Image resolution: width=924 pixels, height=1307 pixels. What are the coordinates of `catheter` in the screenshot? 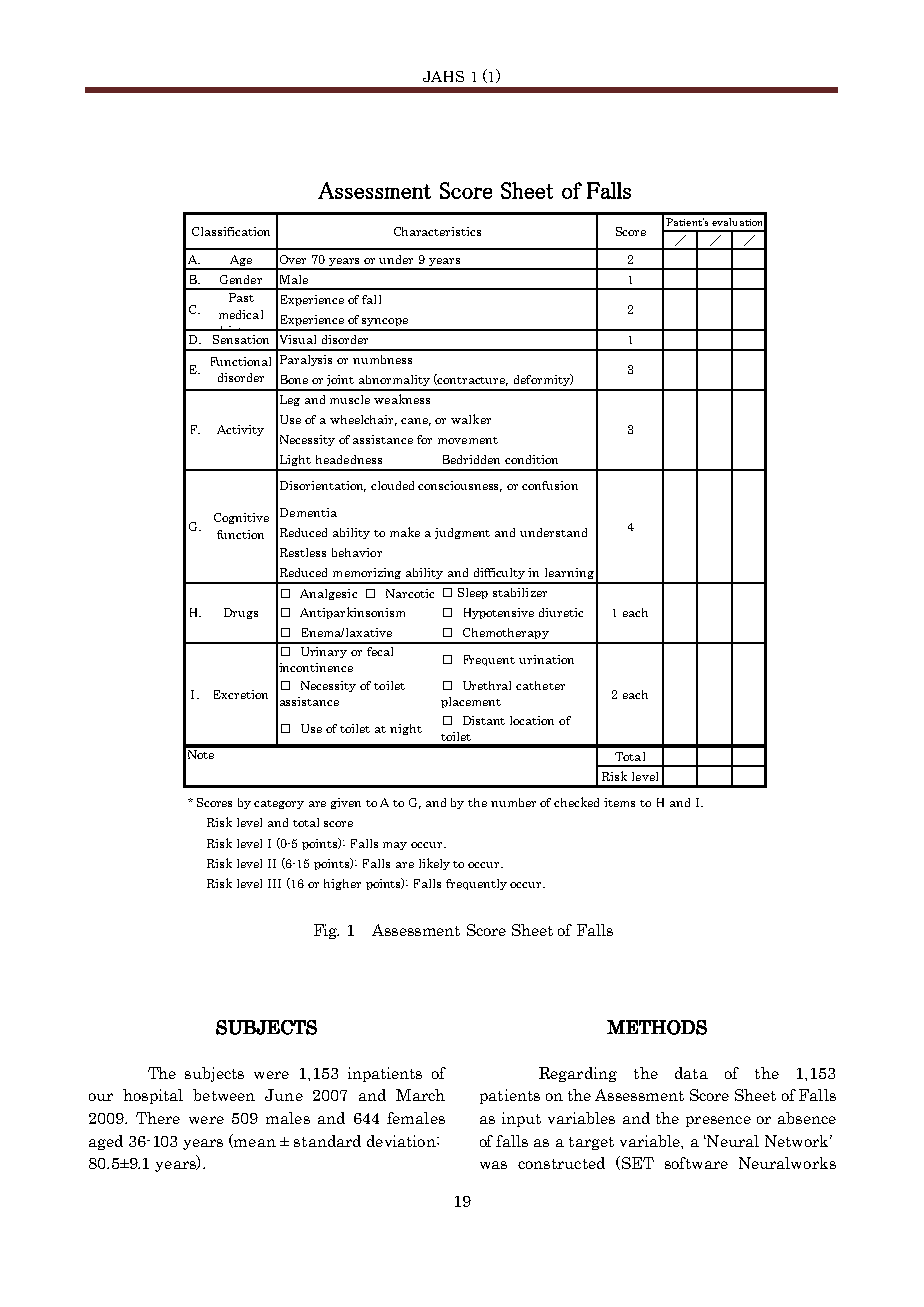 It's located at (540, 685).
